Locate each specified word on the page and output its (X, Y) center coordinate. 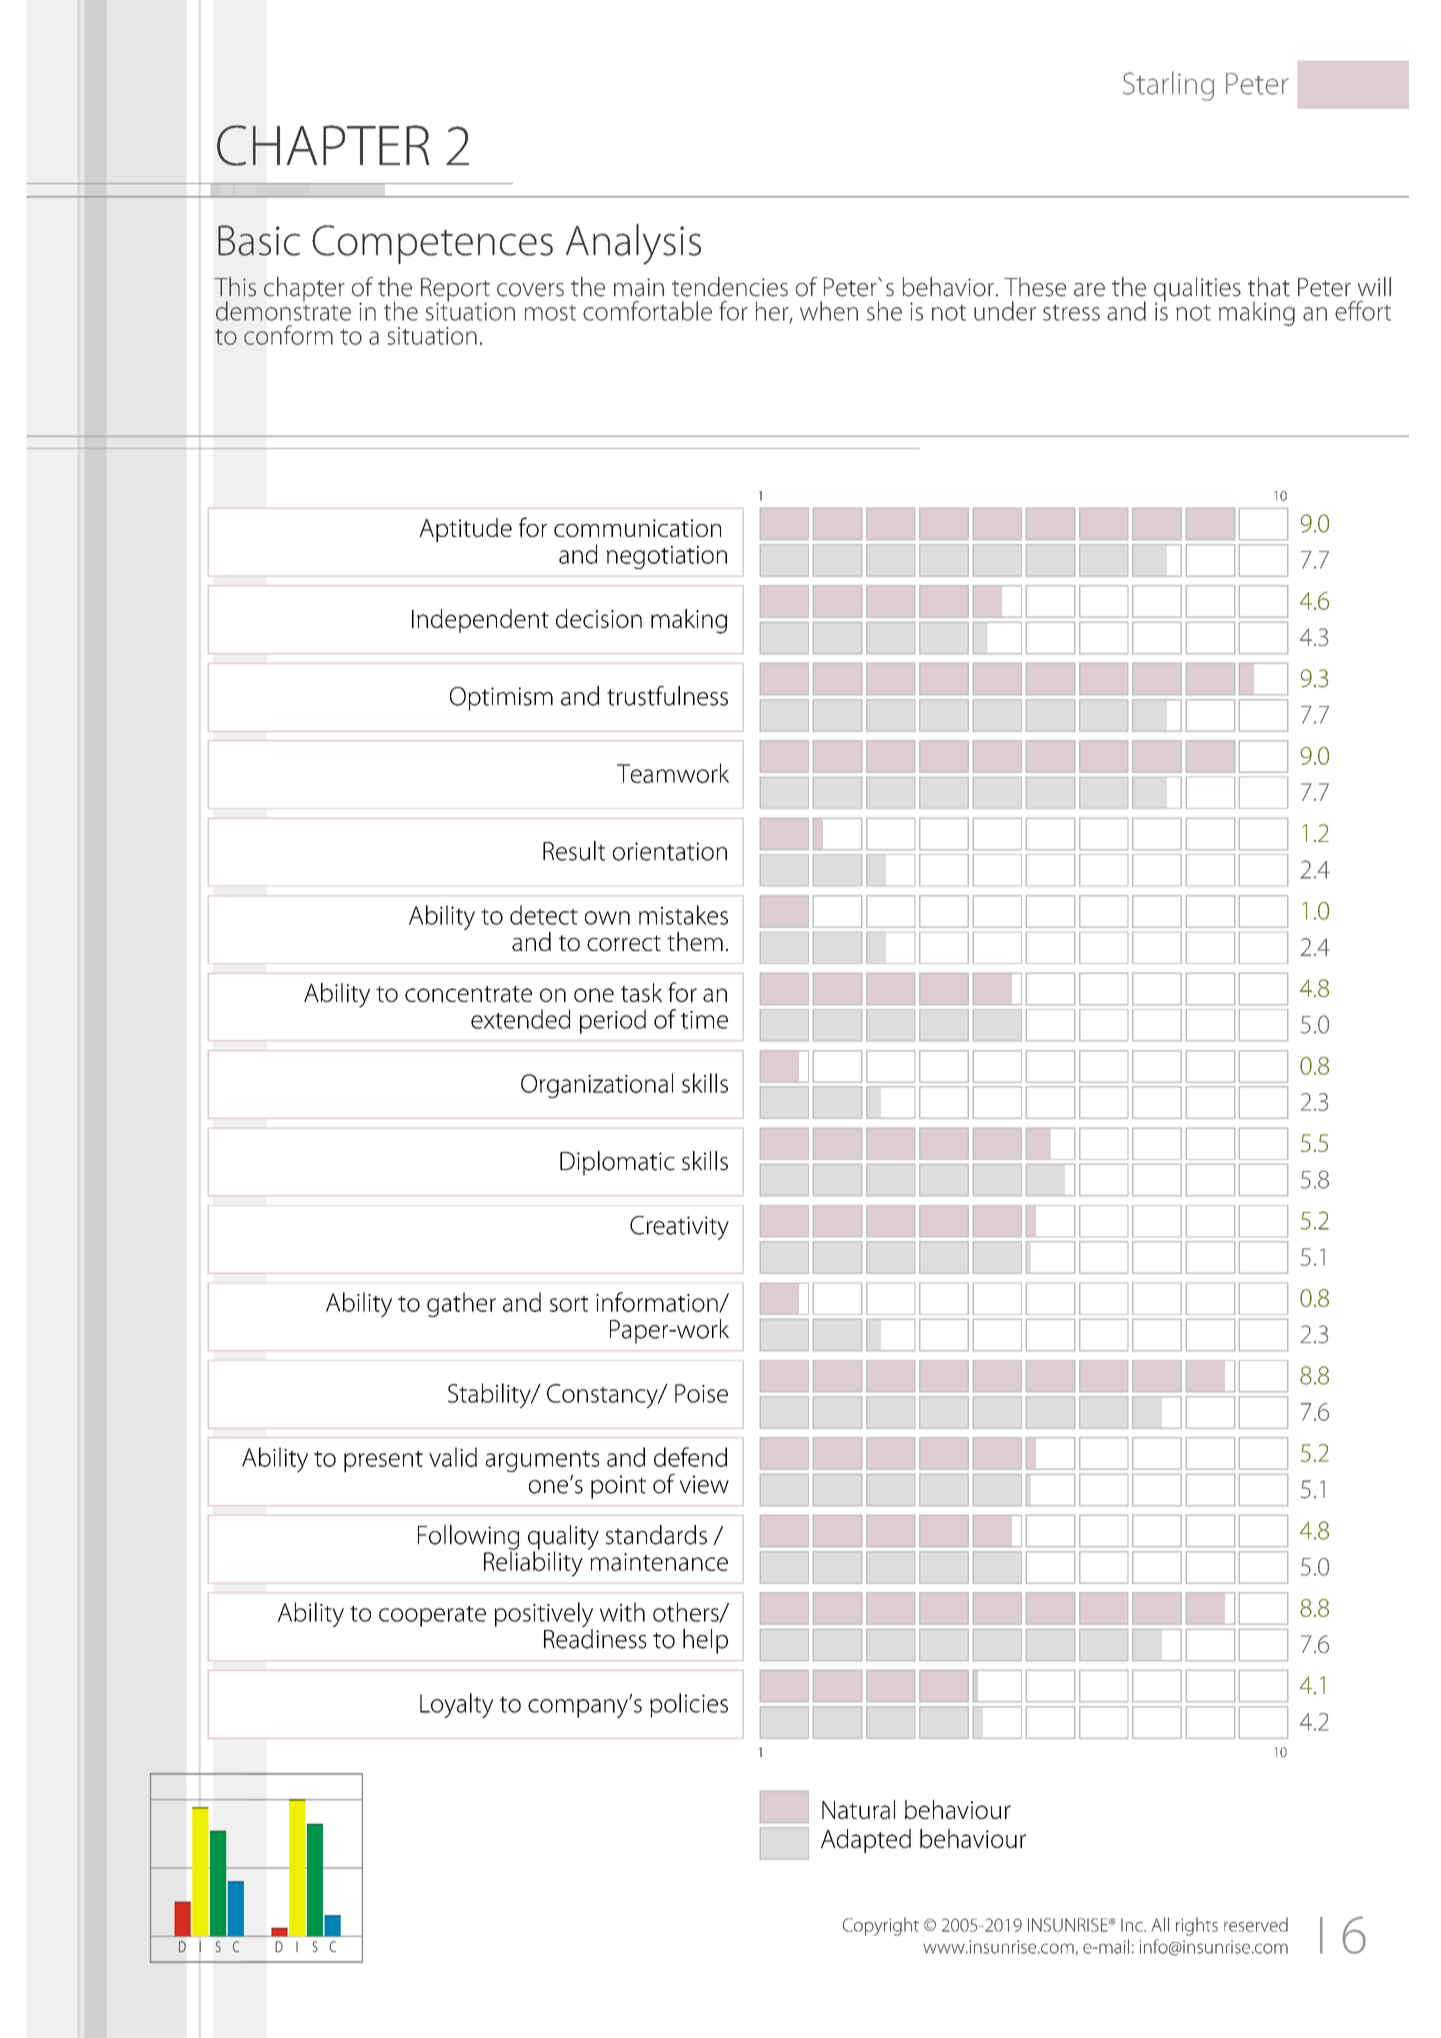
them (695, 941)
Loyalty (456, 1705)
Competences (432, 244)
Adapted (866, 1841)
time (704, 1020)
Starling (1168, 86)
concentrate (468, 994)
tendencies (730, 287)
